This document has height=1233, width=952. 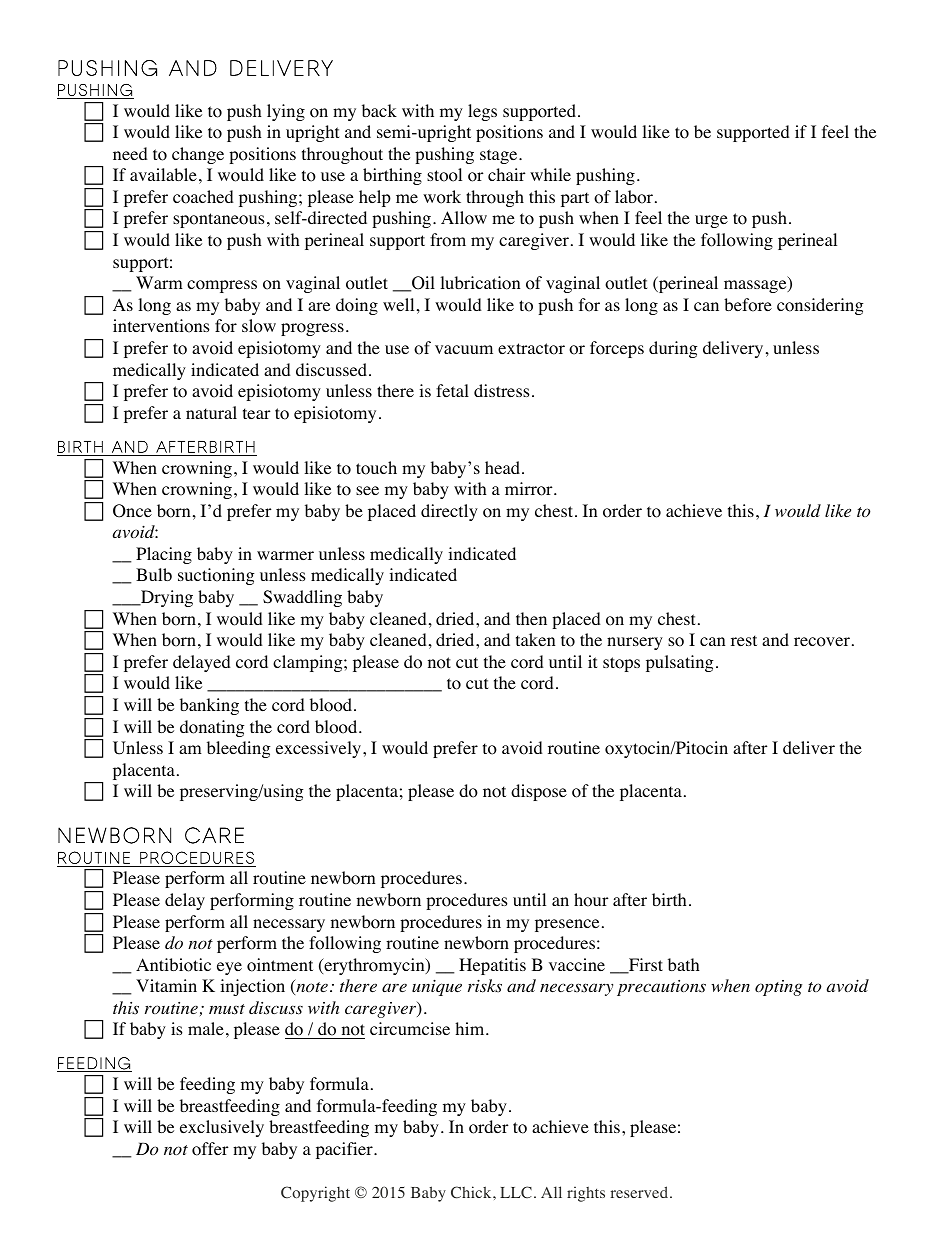 I want to click on taken, so click(x=535, y=639).
